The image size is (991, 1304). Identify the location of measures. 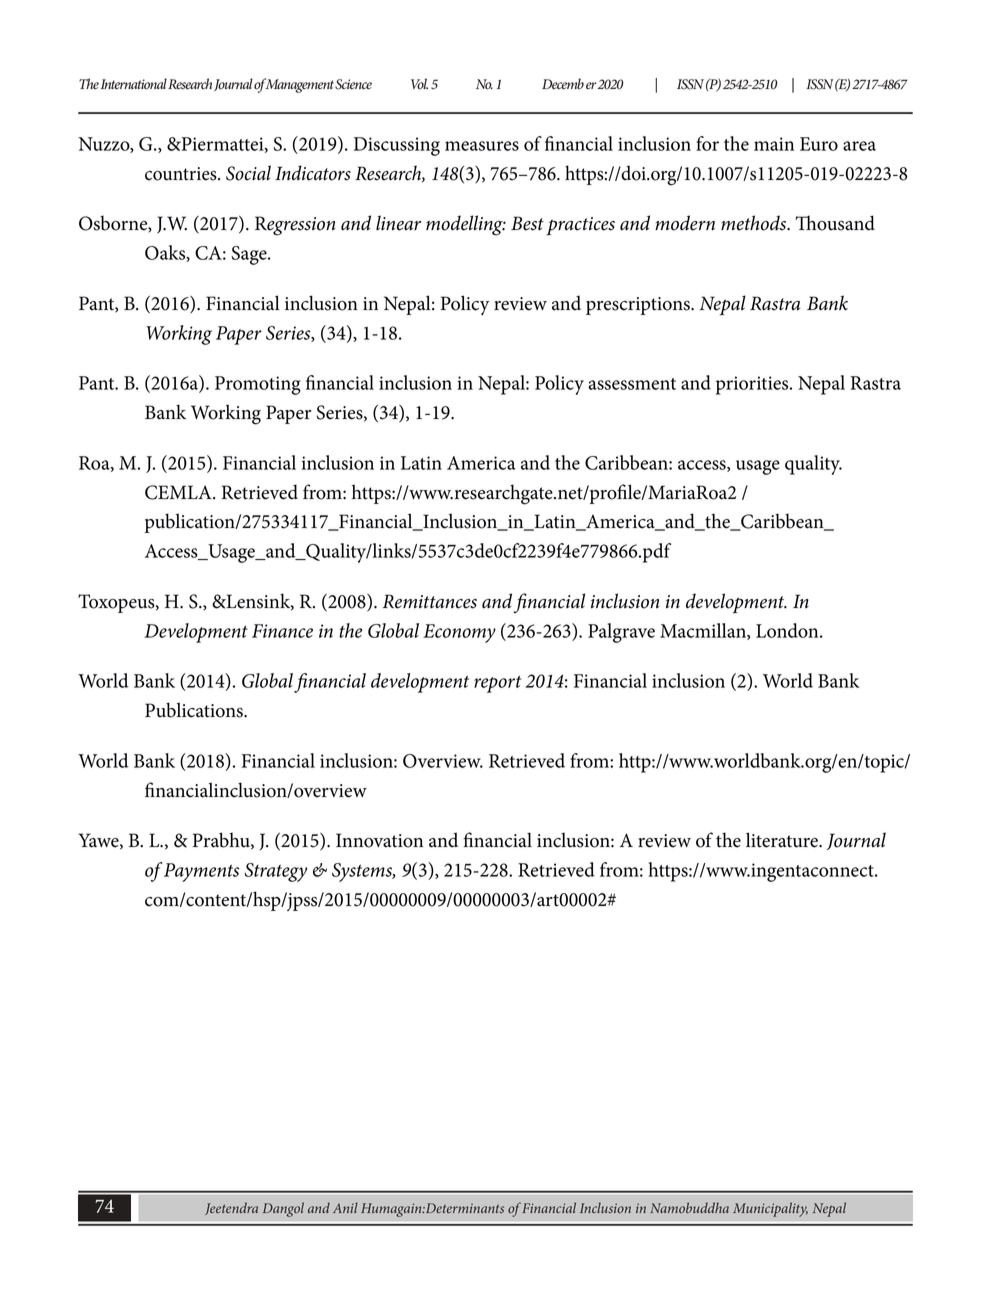
(482, 146).
